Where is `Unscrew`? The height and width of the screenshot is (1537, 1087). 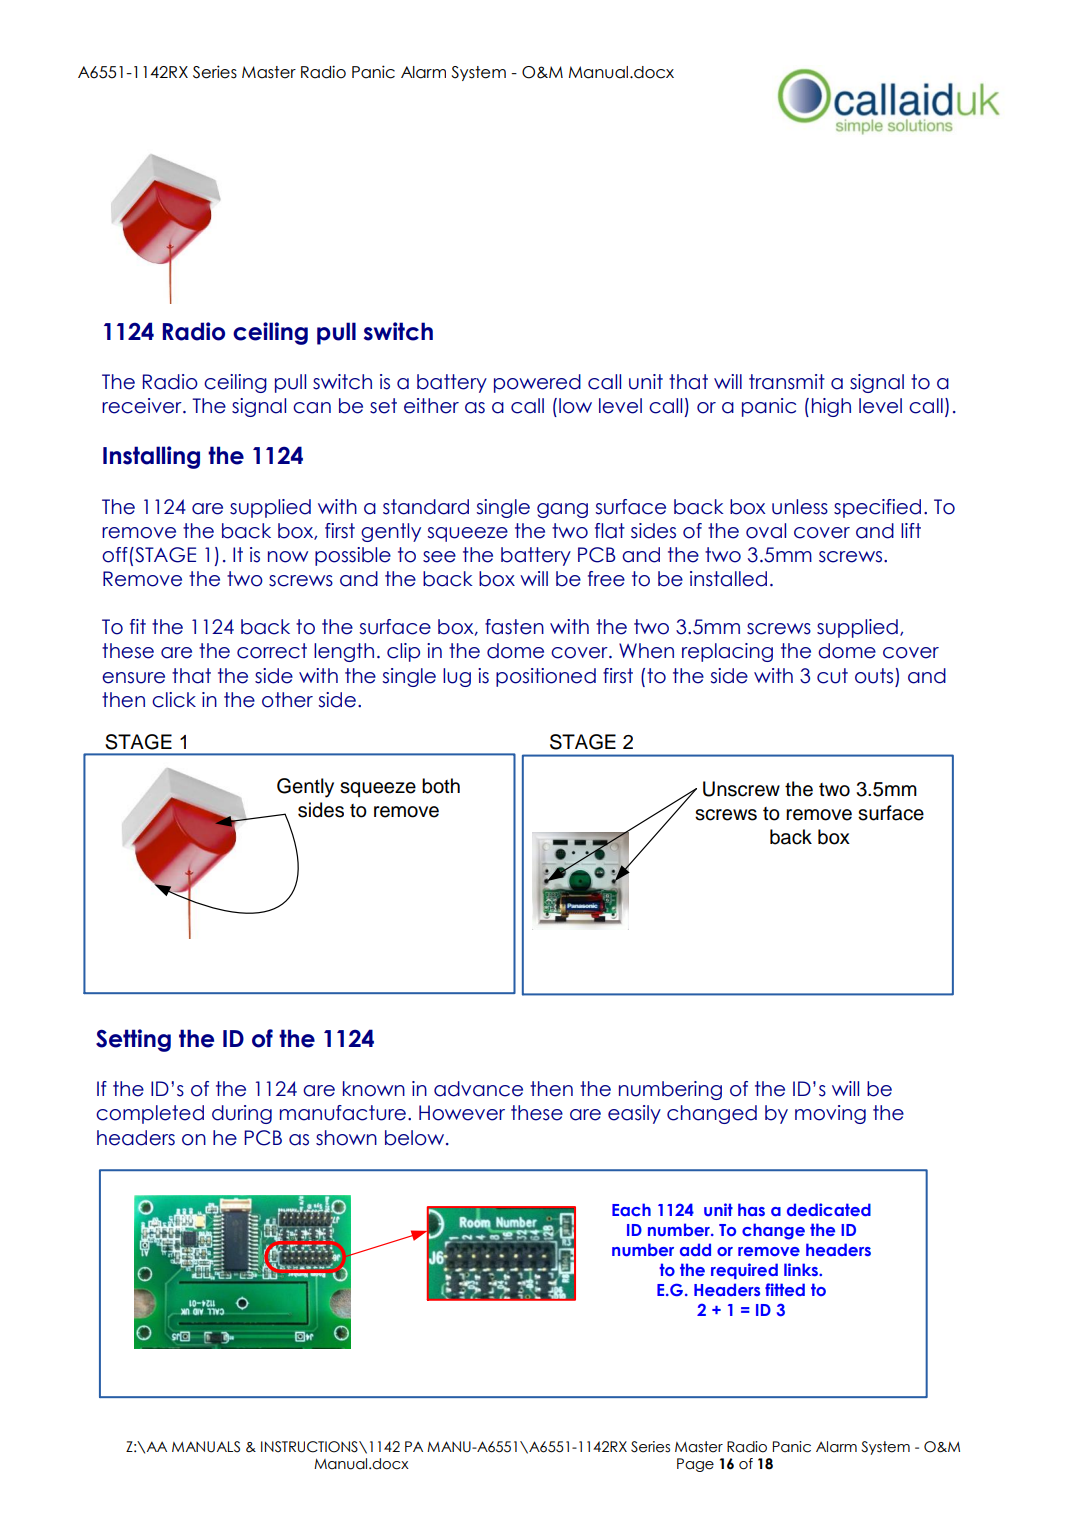 Unscrew is located at coordinates (741, 789).
